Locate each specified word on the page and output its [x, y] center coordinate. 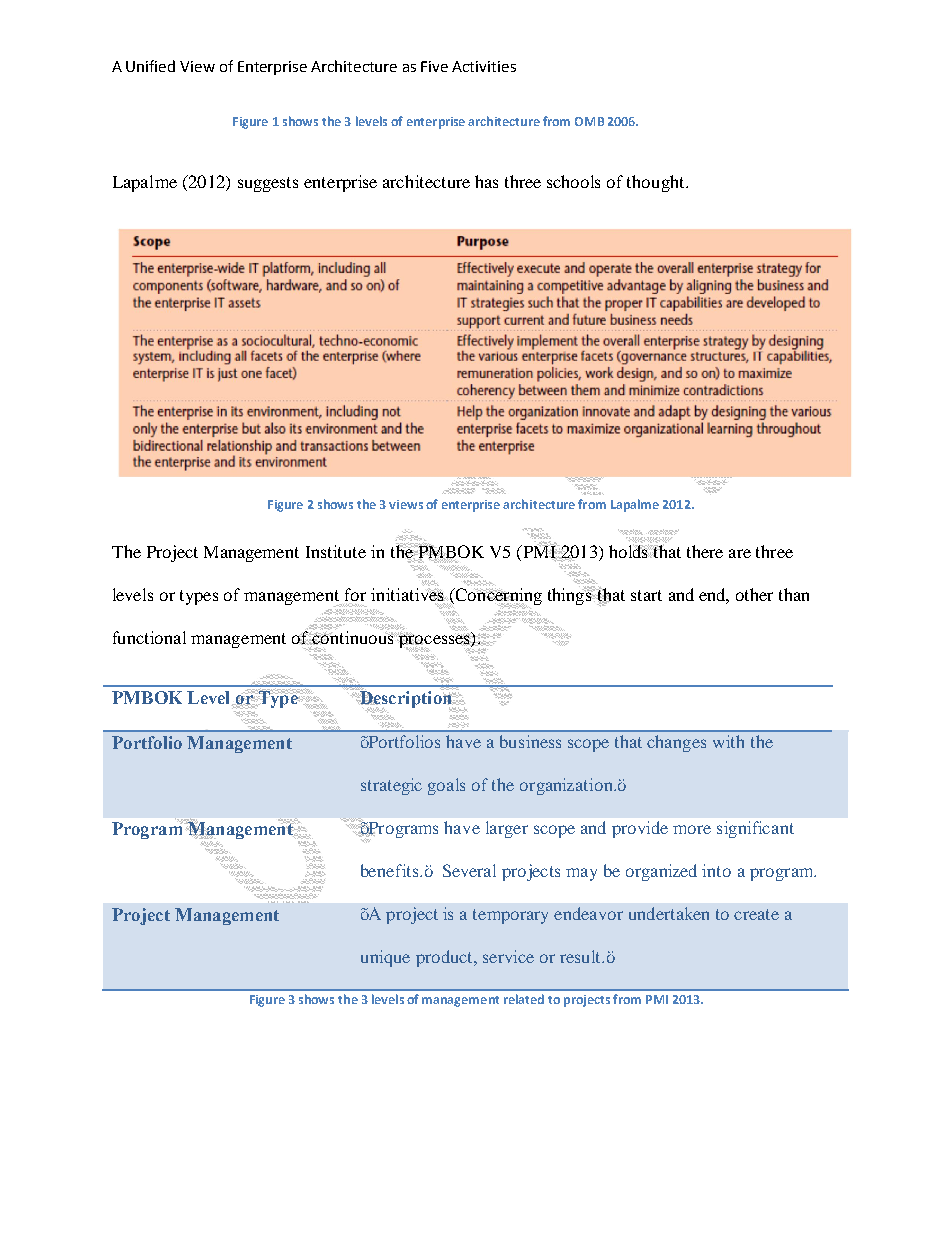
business [530, 741]
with [728, 741]
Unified [150, 66]
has [486, 181]
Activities [484, 66]
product [445, 958]
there [705, 551]
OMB [589, 121]
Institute [336, 551]
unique [385, 958]
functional [149, 637]
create [756, 914]
